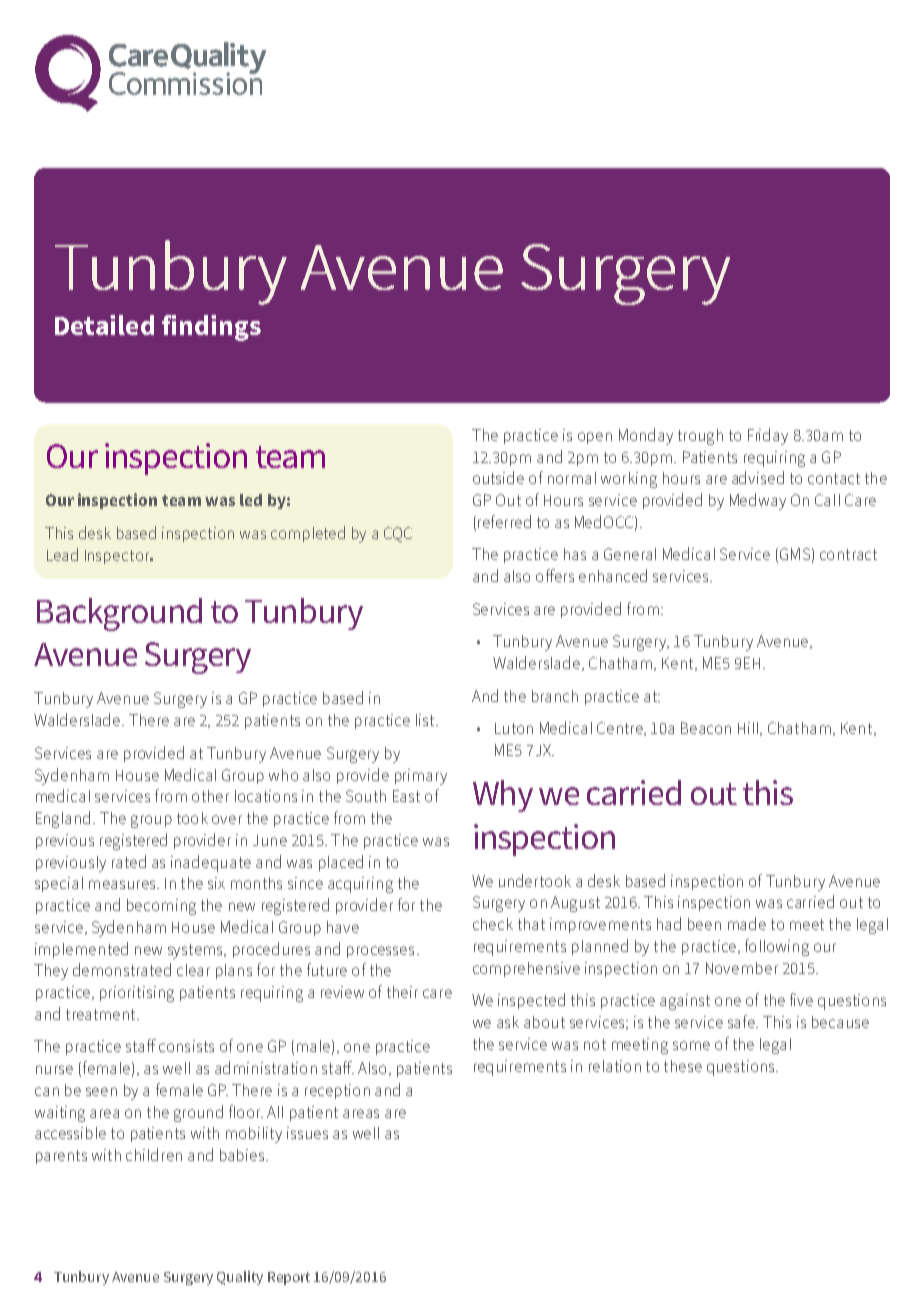 Image resolution: width=924 pixels, height=1308 pixels. What do you see at coordinates (406, 796) in the document?
I see `East` at bounding box center [406, 796].
